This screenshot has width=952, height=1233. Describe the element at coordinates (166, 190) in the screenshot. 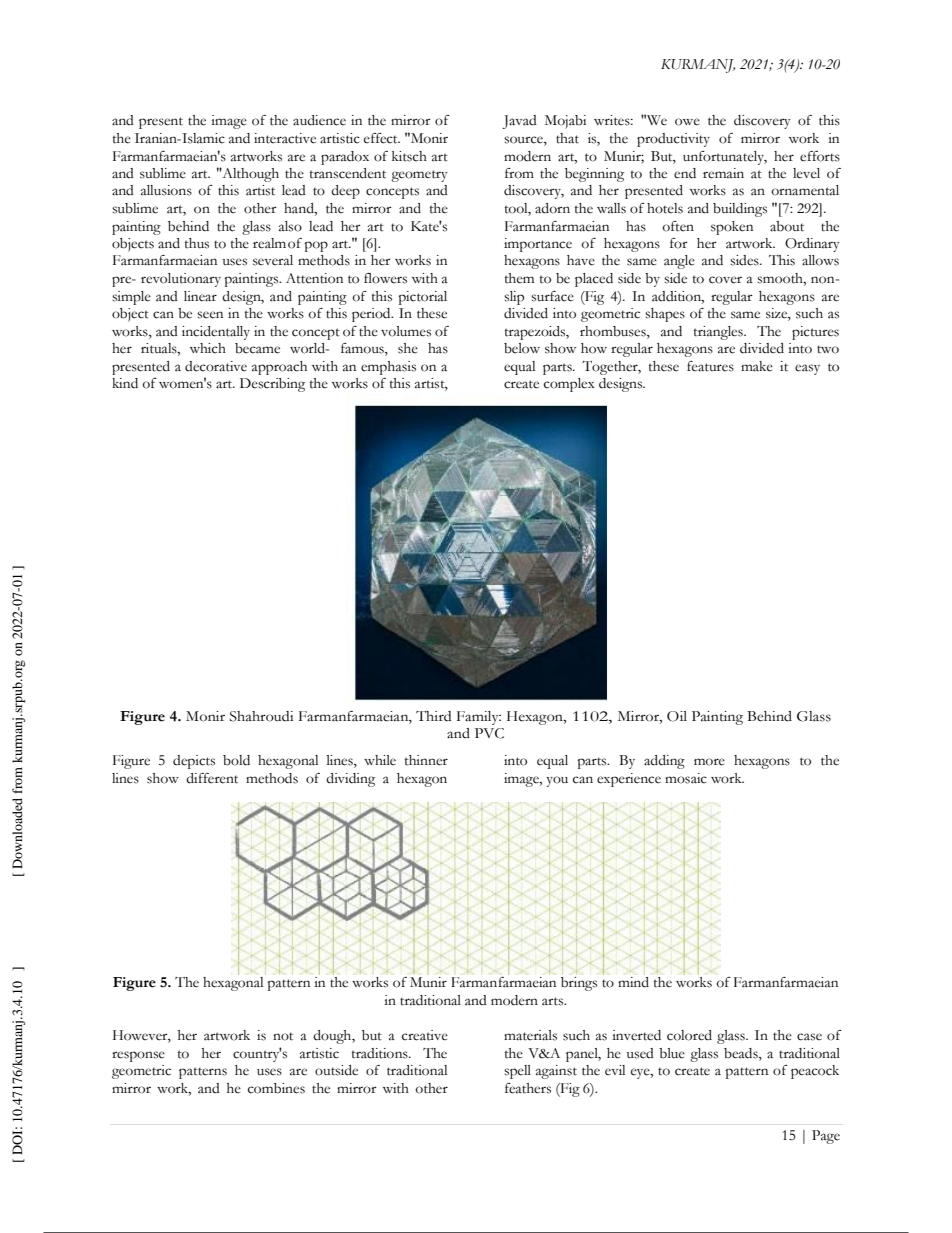

I see `allusions` at that location.
